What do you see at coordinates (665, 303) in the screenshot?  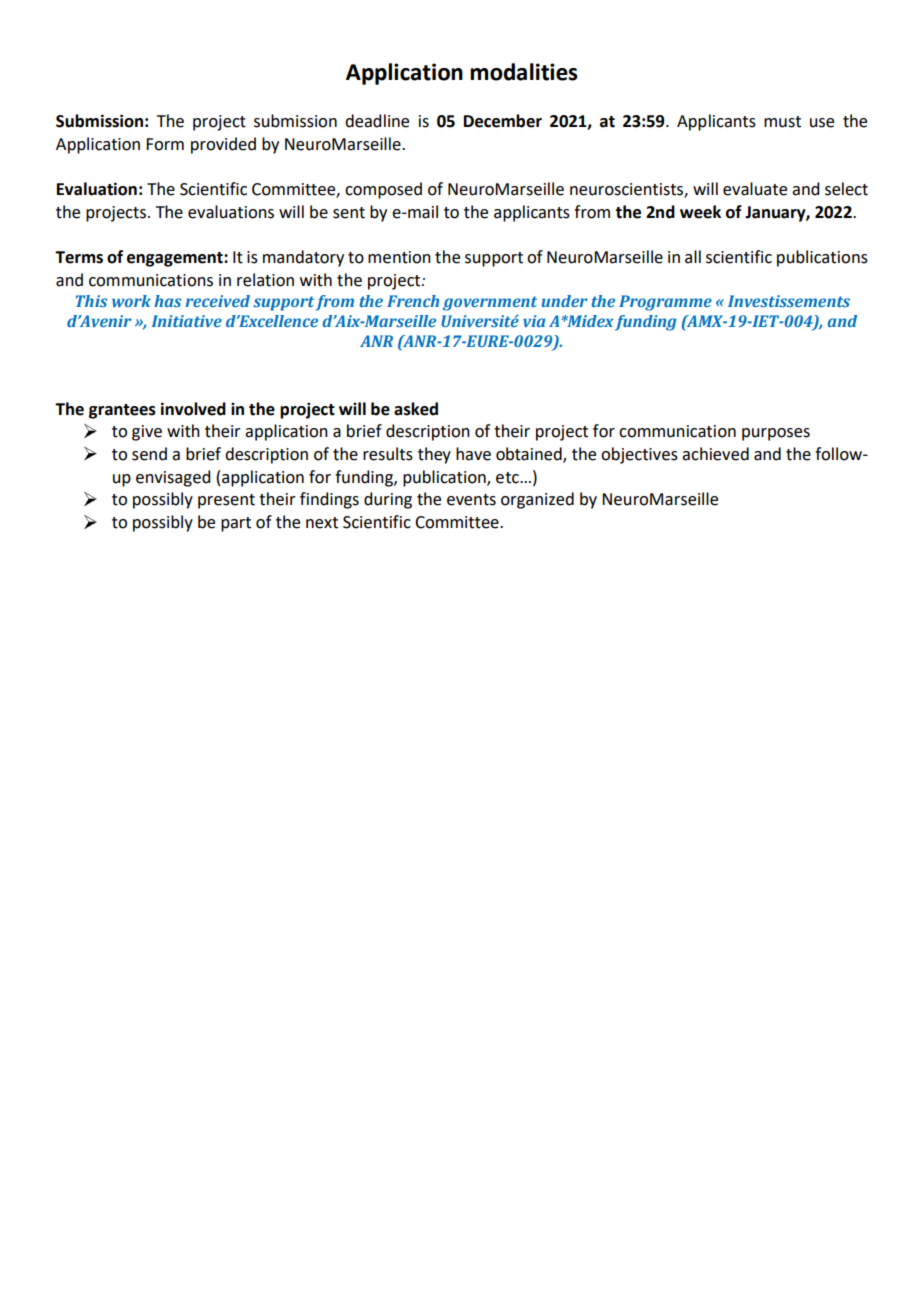 I see `Programme` at bounding box center [665, 303].
